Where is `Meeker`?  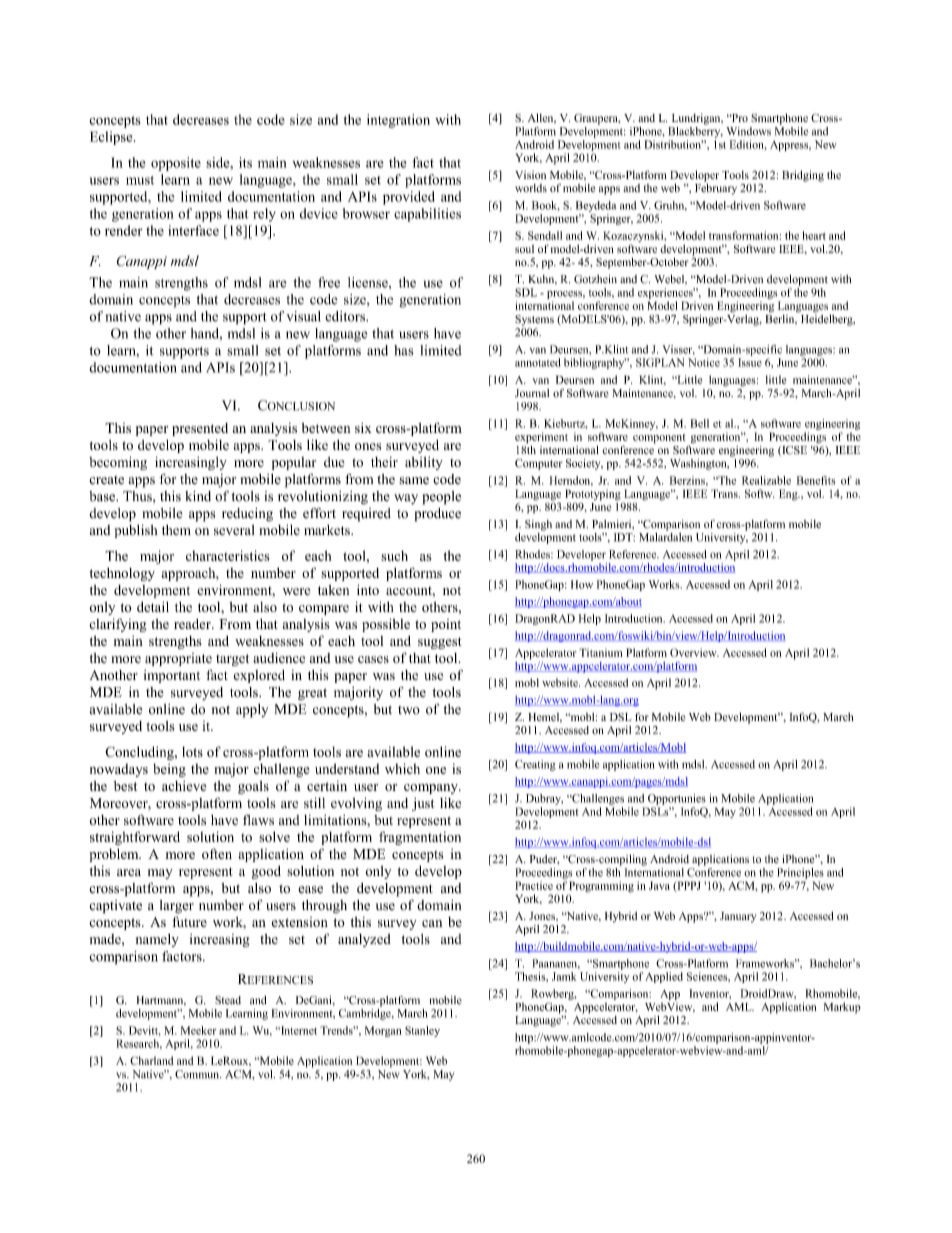
Meeker is located at coordinates (198, 1030).
